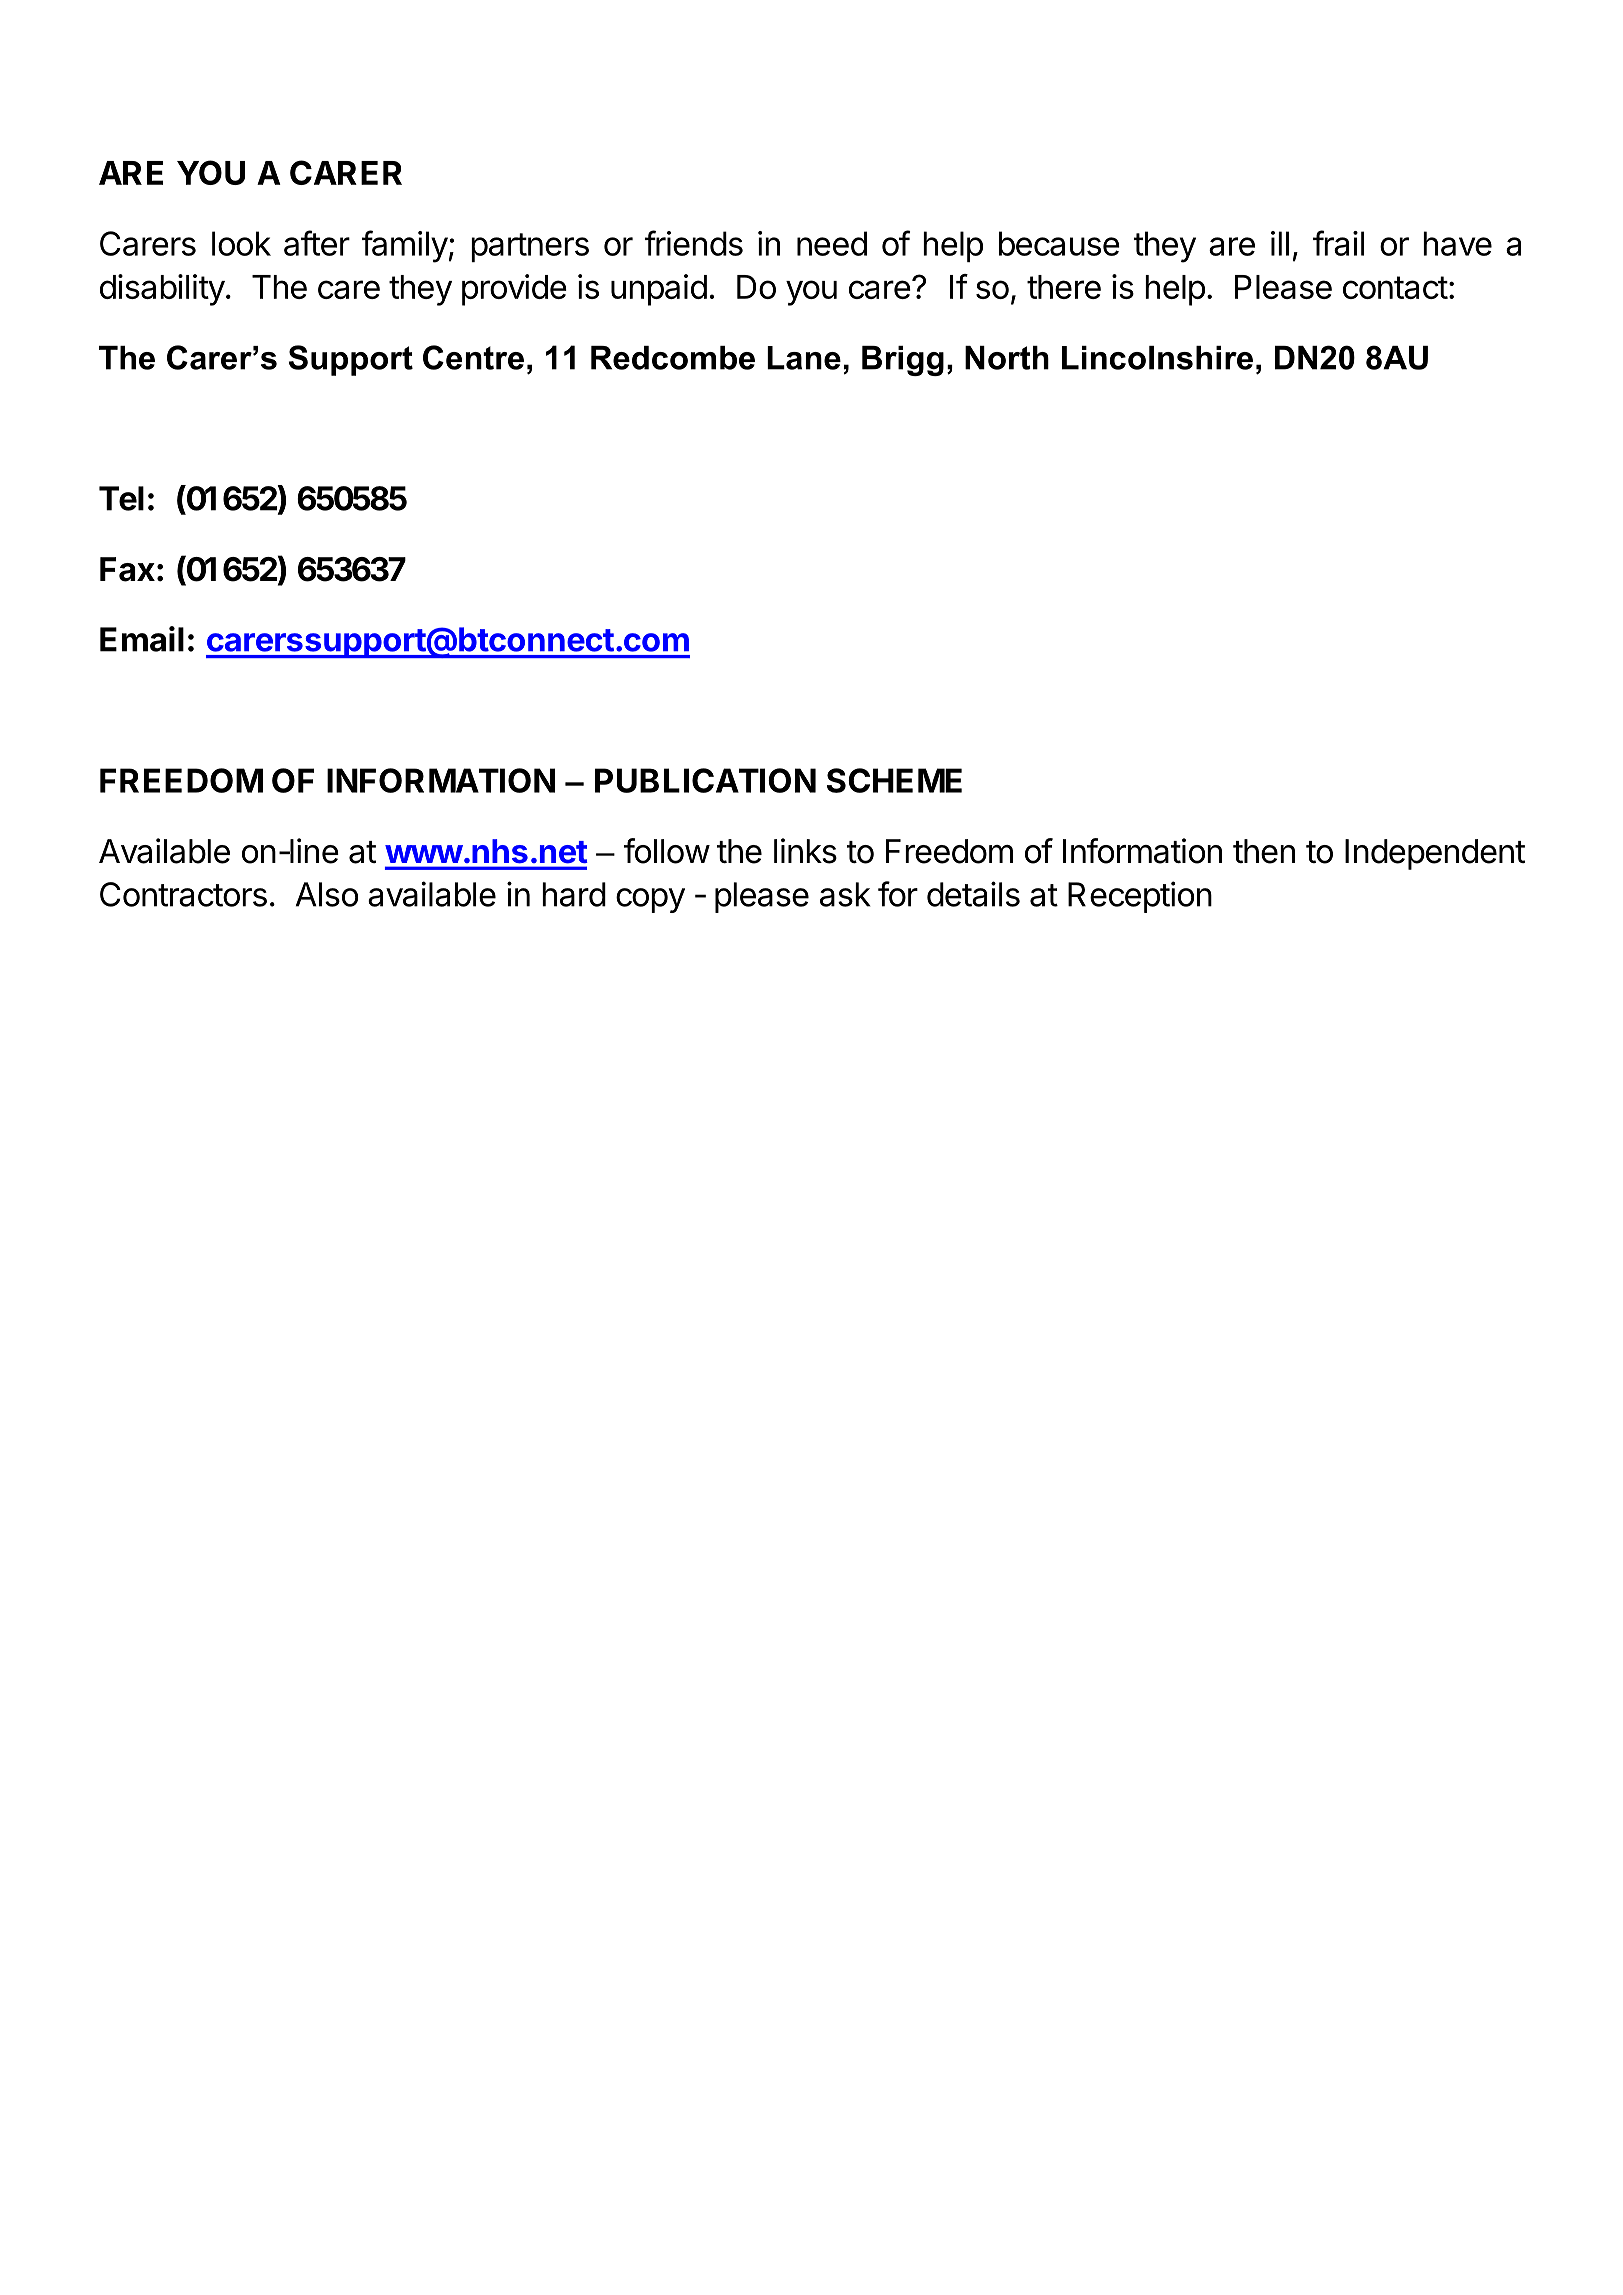  Describe the element at coordinates (142, 639) in the screenshot. I see `Email` at that location.
